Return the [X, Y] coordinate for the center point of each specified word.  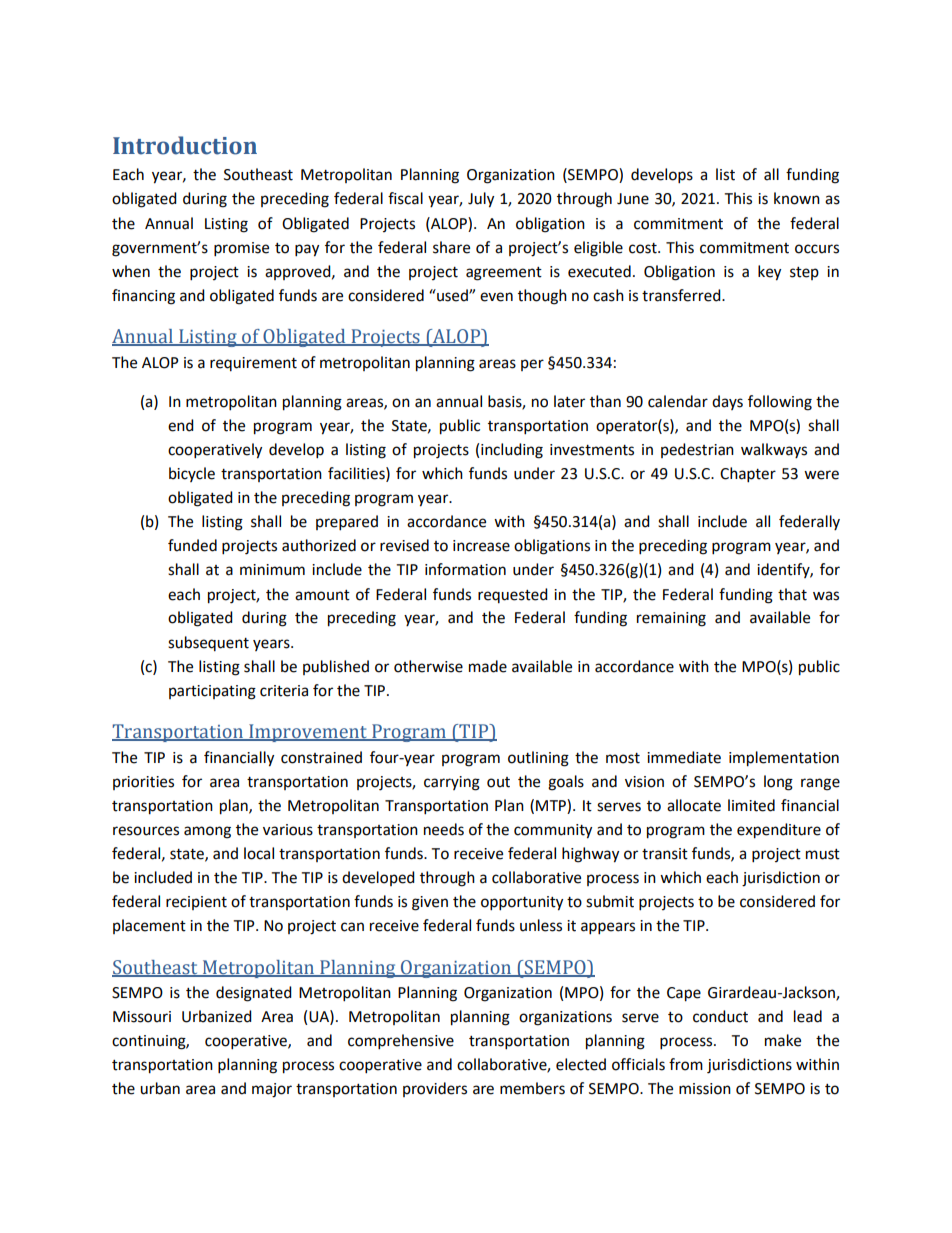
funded [192, 545]
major [272, 1090]
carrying [452, 783]
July [481, 200]
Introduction [185, 145]
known [797, 198]
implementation [784, 759]
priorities [143, 783]
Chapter [748, 475]
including [512, 451]
